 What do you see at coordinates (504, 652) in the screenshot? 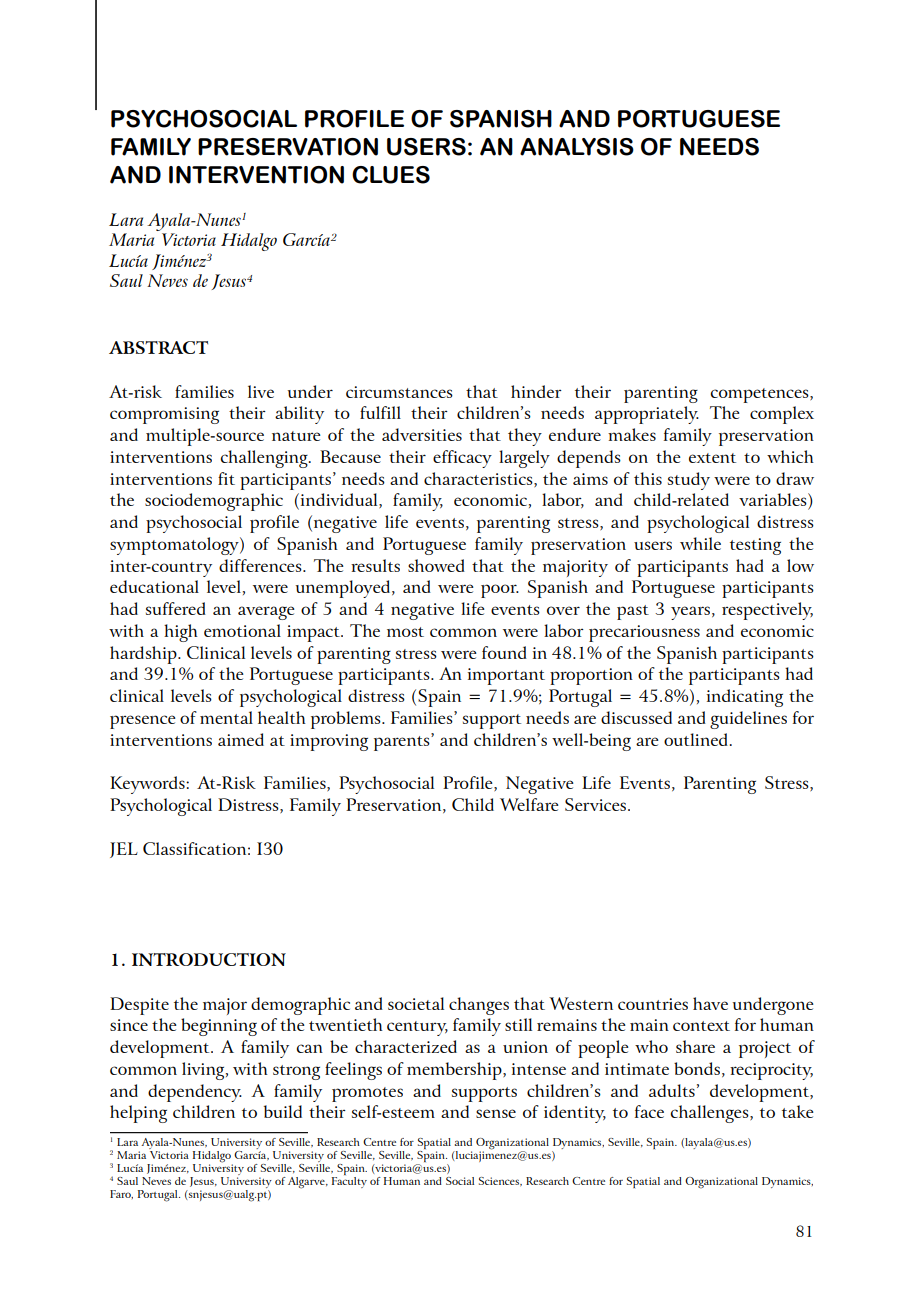
I see `found` at bounding box center [504, 652].
